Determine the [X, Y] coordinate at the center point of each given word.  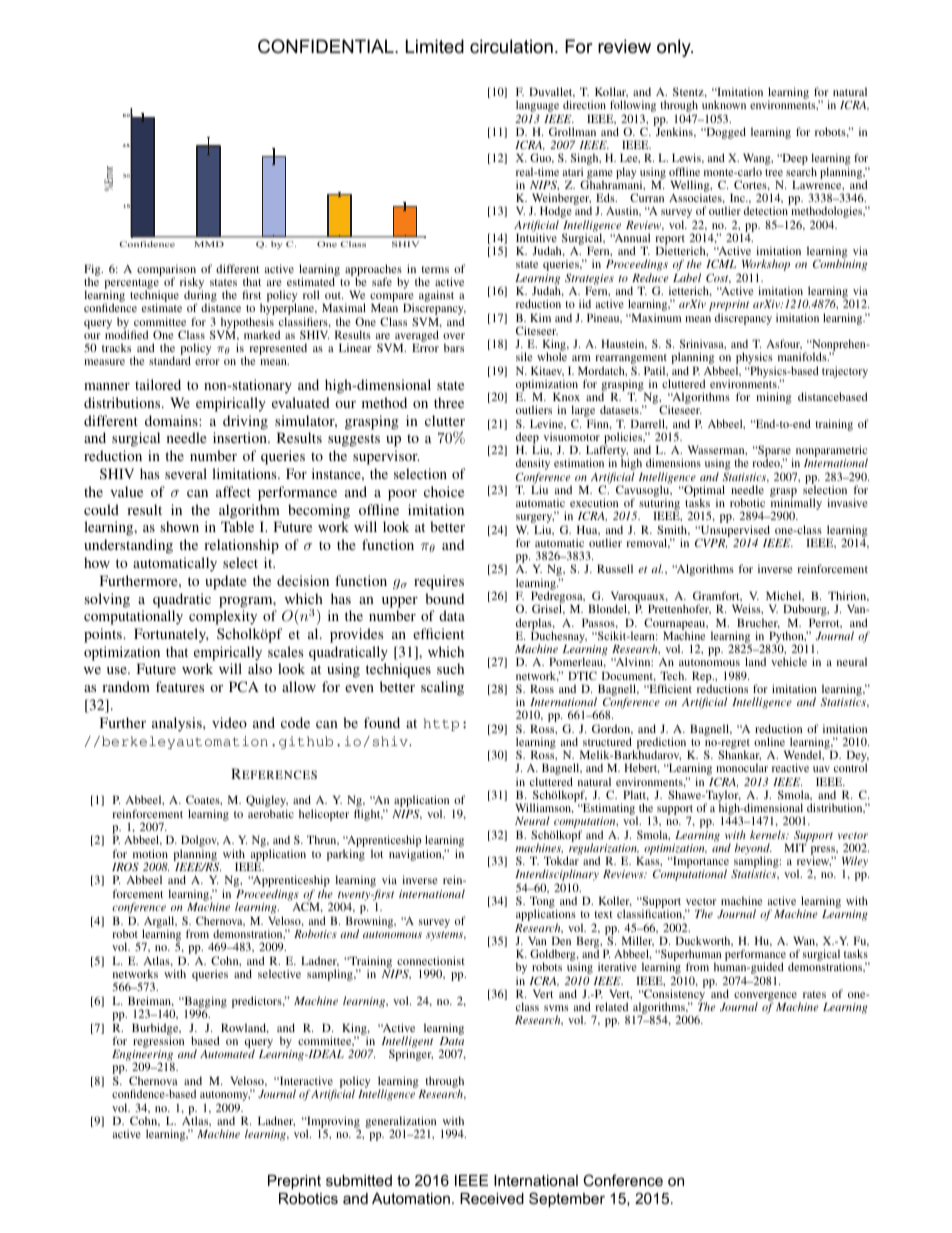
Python [786, 638]
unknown [724, 104]
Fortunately [171, 635]
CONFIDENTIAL [327, 46]
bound [444, 598]
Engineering [143, 1057]
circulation [511, 46]
